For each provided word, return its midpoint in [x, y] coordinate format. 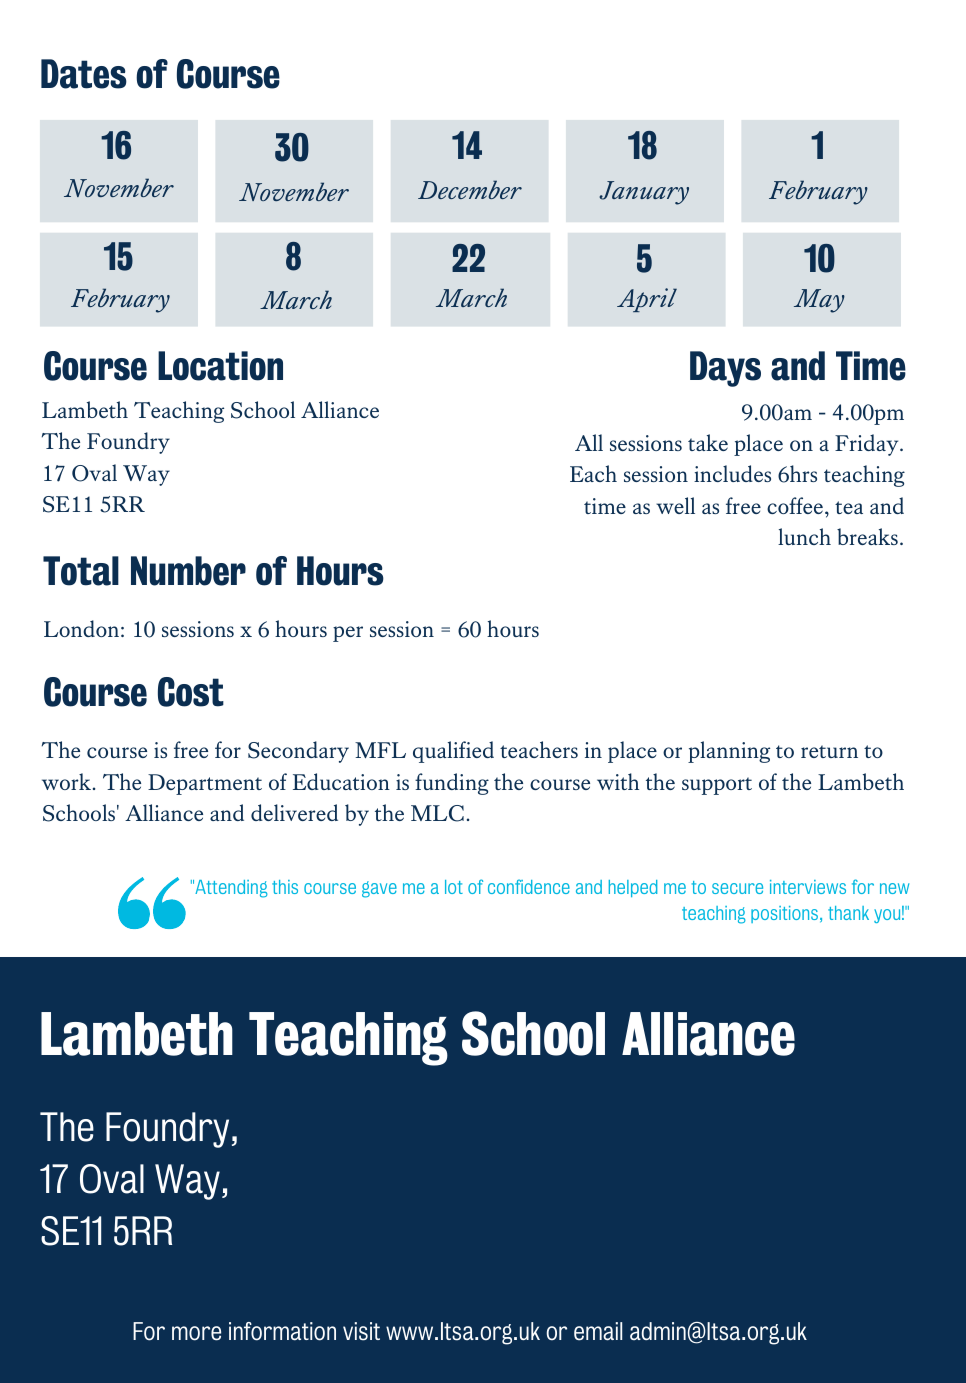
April [647, 300]
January [644, 193]
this [285, 887]
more [196, 1333]
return [829, 751]
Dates [84, 74]
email [598, 1331]
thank [848, 913]
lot [454, 887]
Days [725, 369]
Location [220, 366]
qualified [453, 752]
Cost [191, 692]
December [470, 189]
